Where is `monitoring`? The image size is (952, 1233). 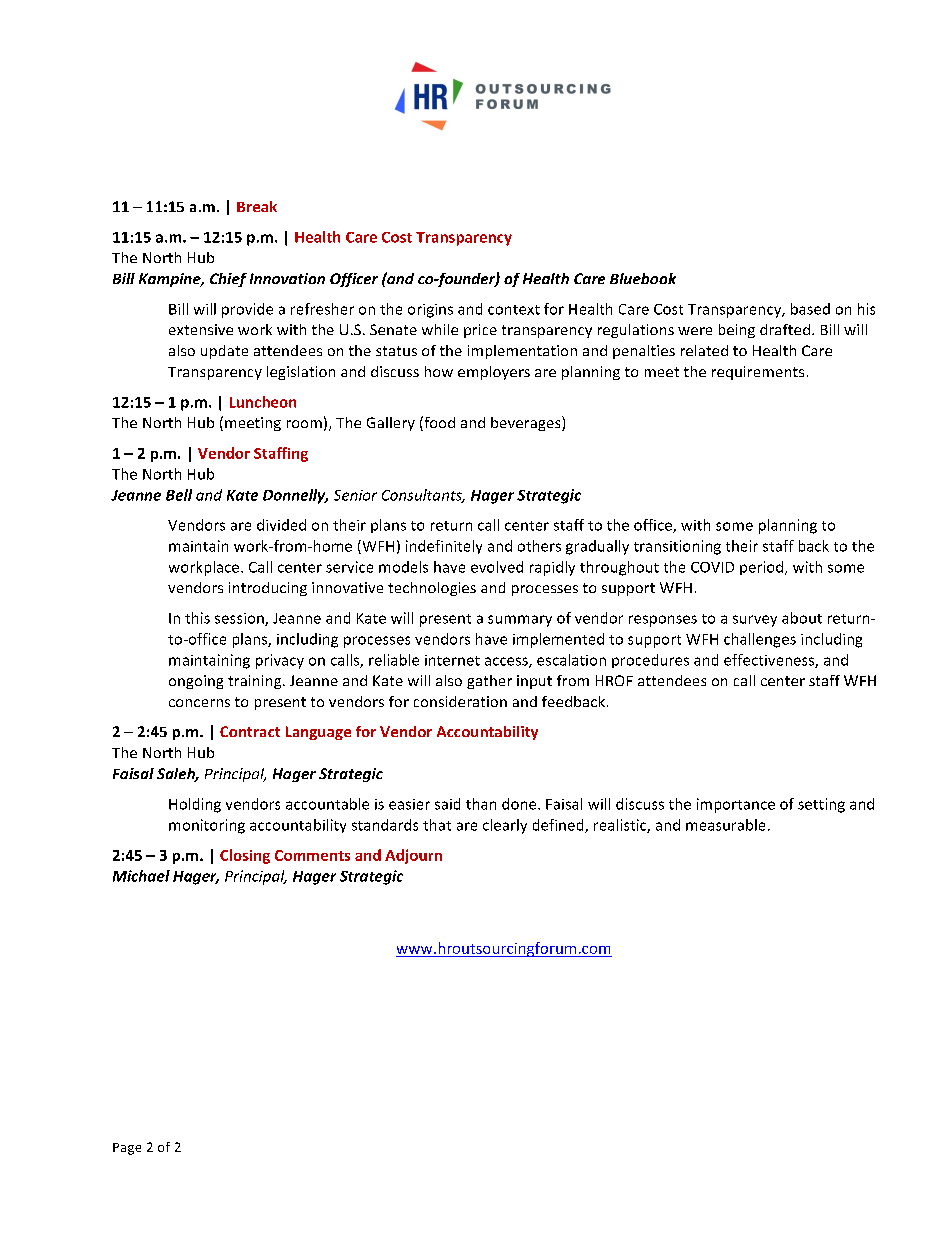 monitoring is located at coordinates (207, 826).
